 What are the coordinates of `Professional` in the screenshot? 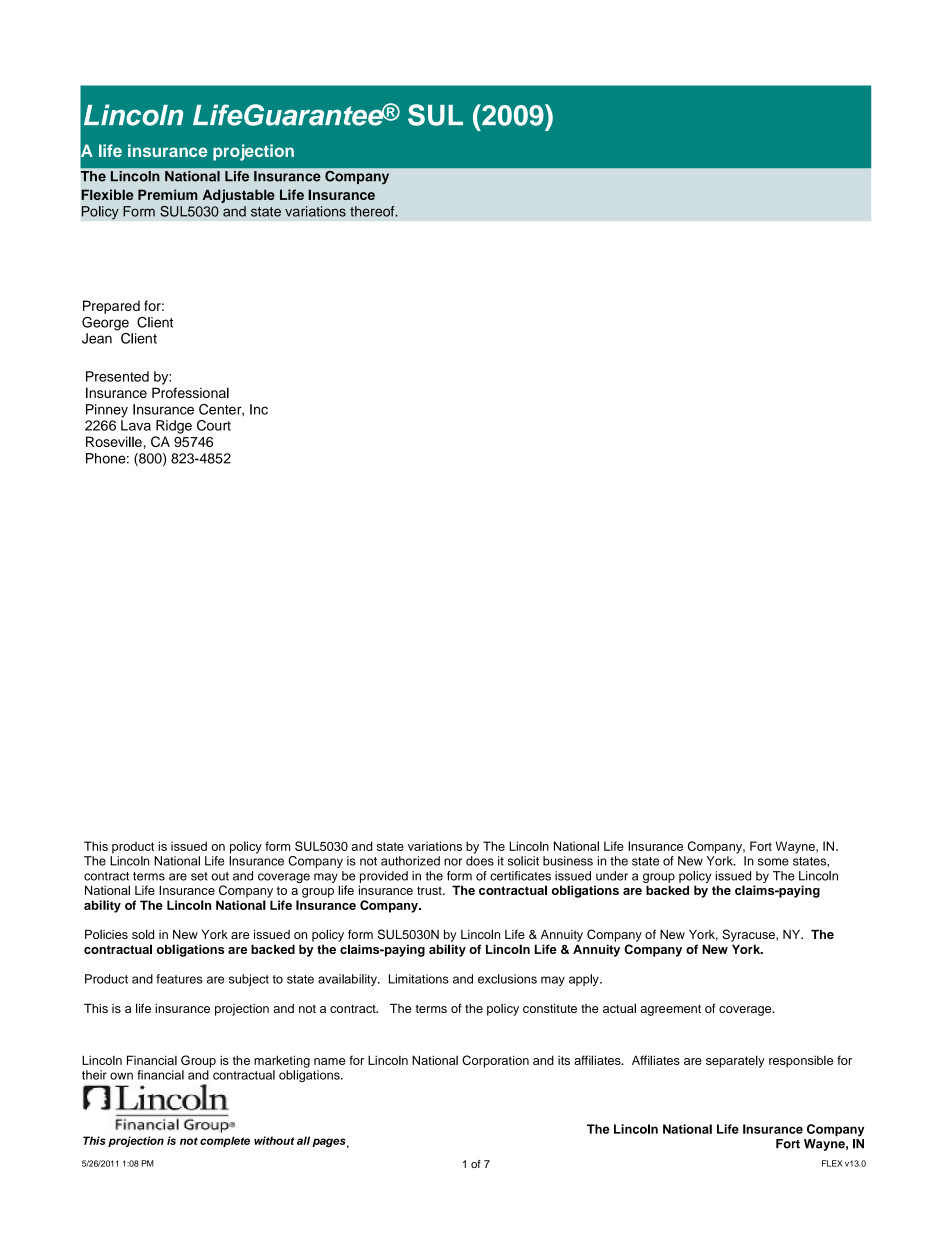 It's located at (190, 392).
